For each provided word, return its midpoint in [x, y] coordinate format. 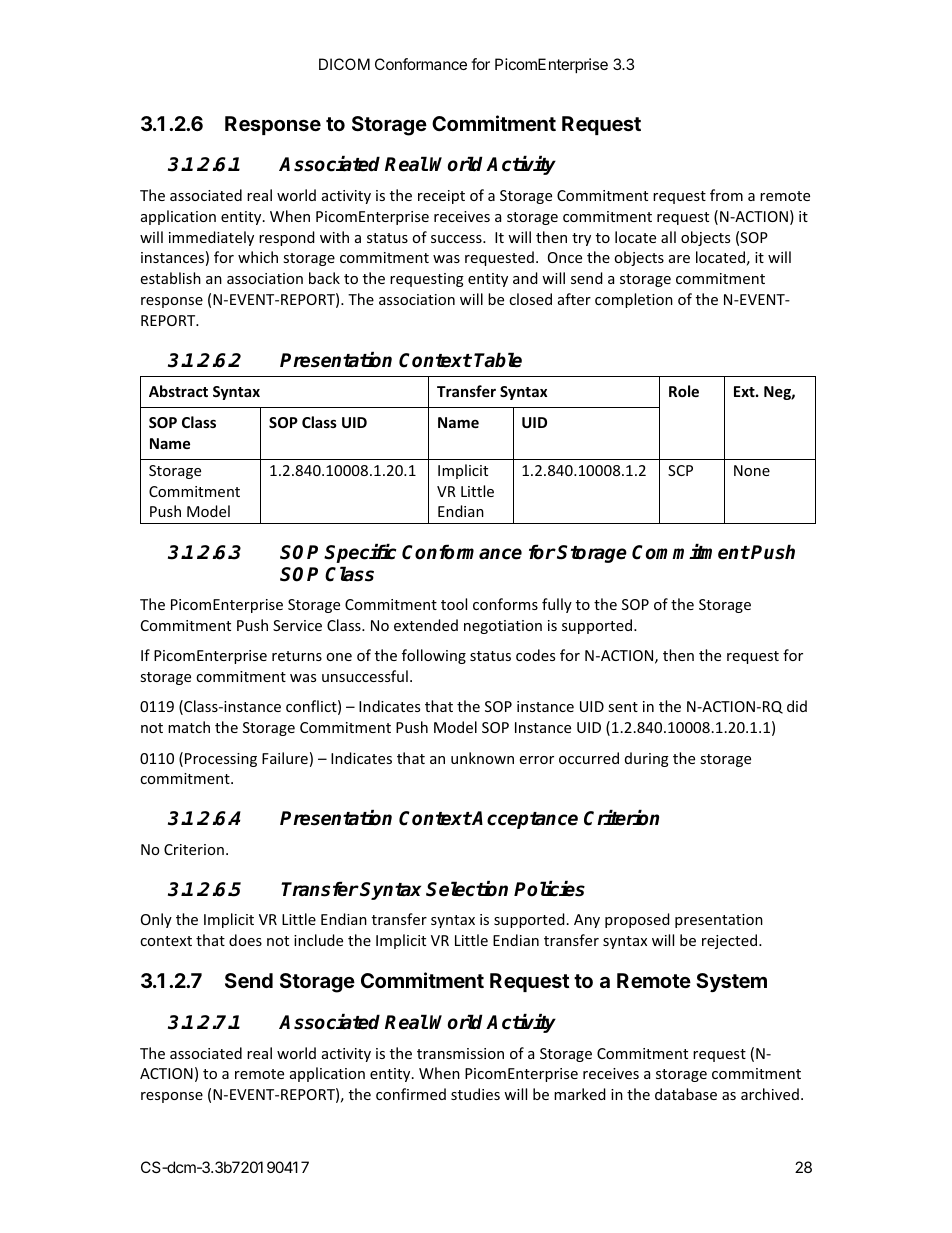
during [647, 759]
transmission [460, 1053]
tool [454, 604]
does [245, 940]
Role [684, 391]
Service [297, 625]
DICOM [344, 64]
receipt [441, 197]
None [752, 470]
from [726, 195]
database [686, 1094]
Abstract [178, 391]
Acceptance [524, 820]
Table [498, 360]
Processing [221, 760]
